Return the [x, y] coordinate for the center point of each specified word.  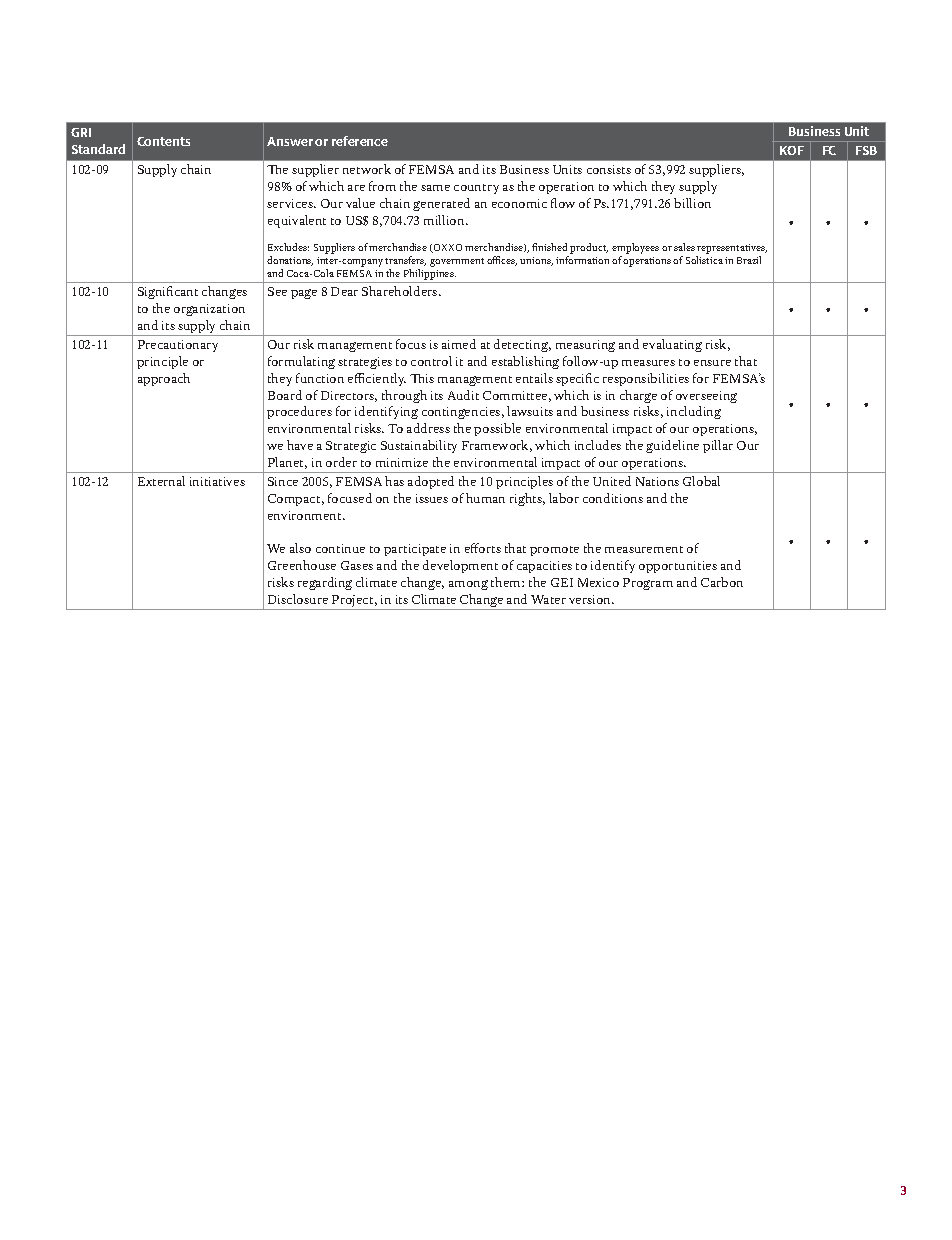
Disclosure [298, 599]
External [161, 481]
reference [360, 141]
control [431, 361]
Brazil [749, 260]
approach [164, 379]
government [457, 262]
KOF [792, 150]
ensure [712, 363]
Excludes [288, 247]
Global [701, 481]
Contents [163, 141]
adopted [431, 482]
